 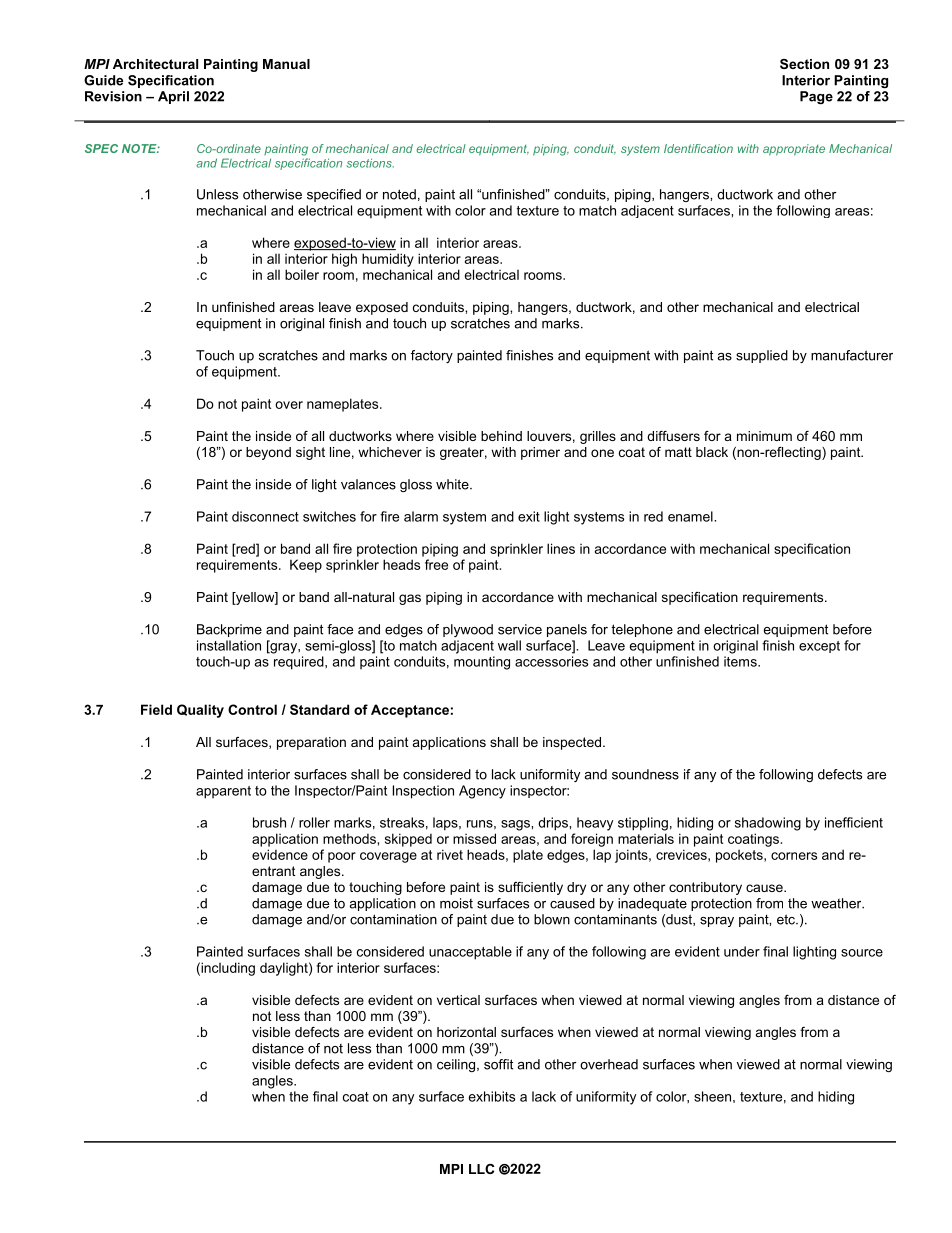 What do you see at coordinates (762, 356) in the image?
I see `supplied` at bounding box center [762, 356].
